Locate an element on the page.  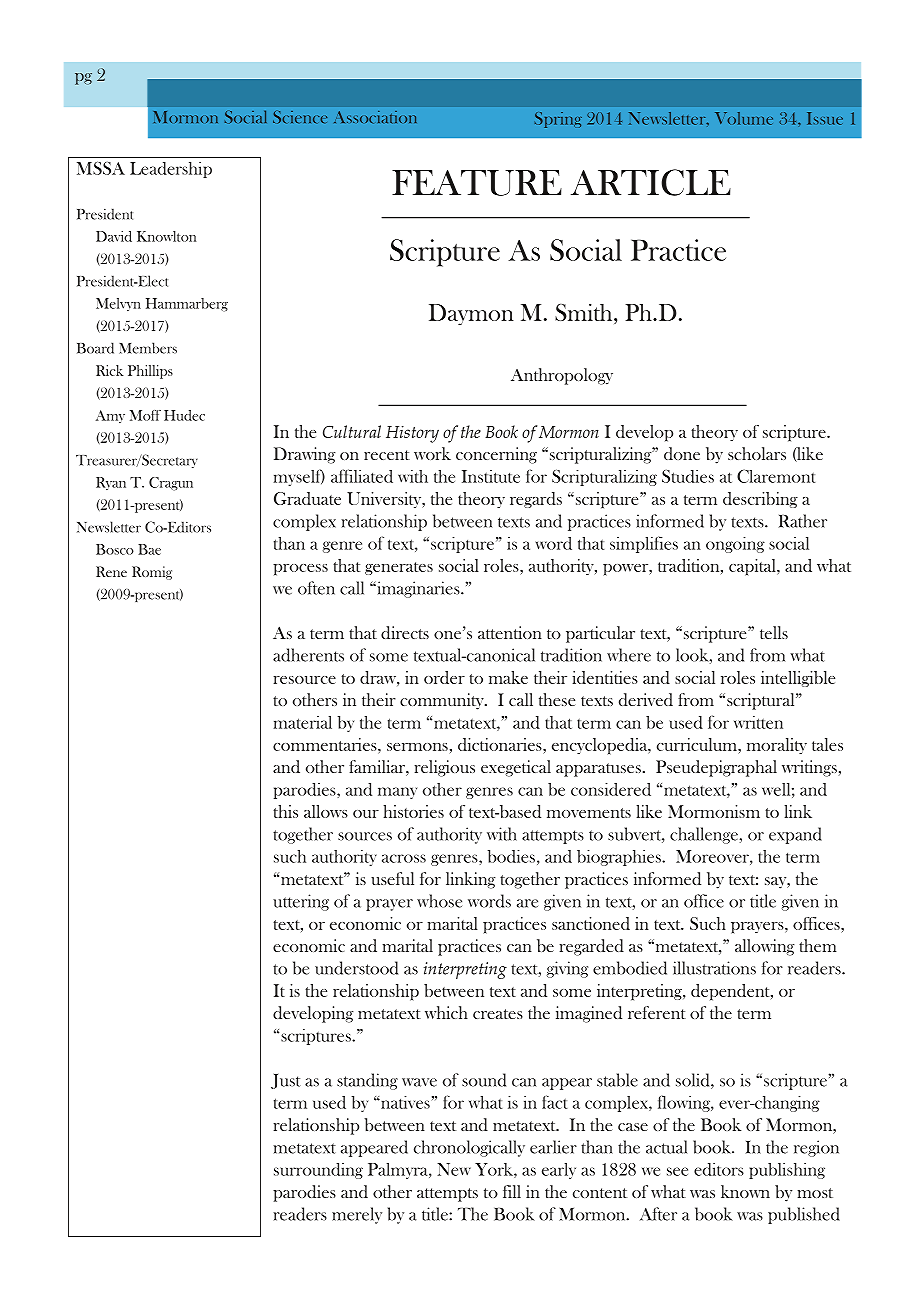
FEATURE is located at coordinates (477, 183).
